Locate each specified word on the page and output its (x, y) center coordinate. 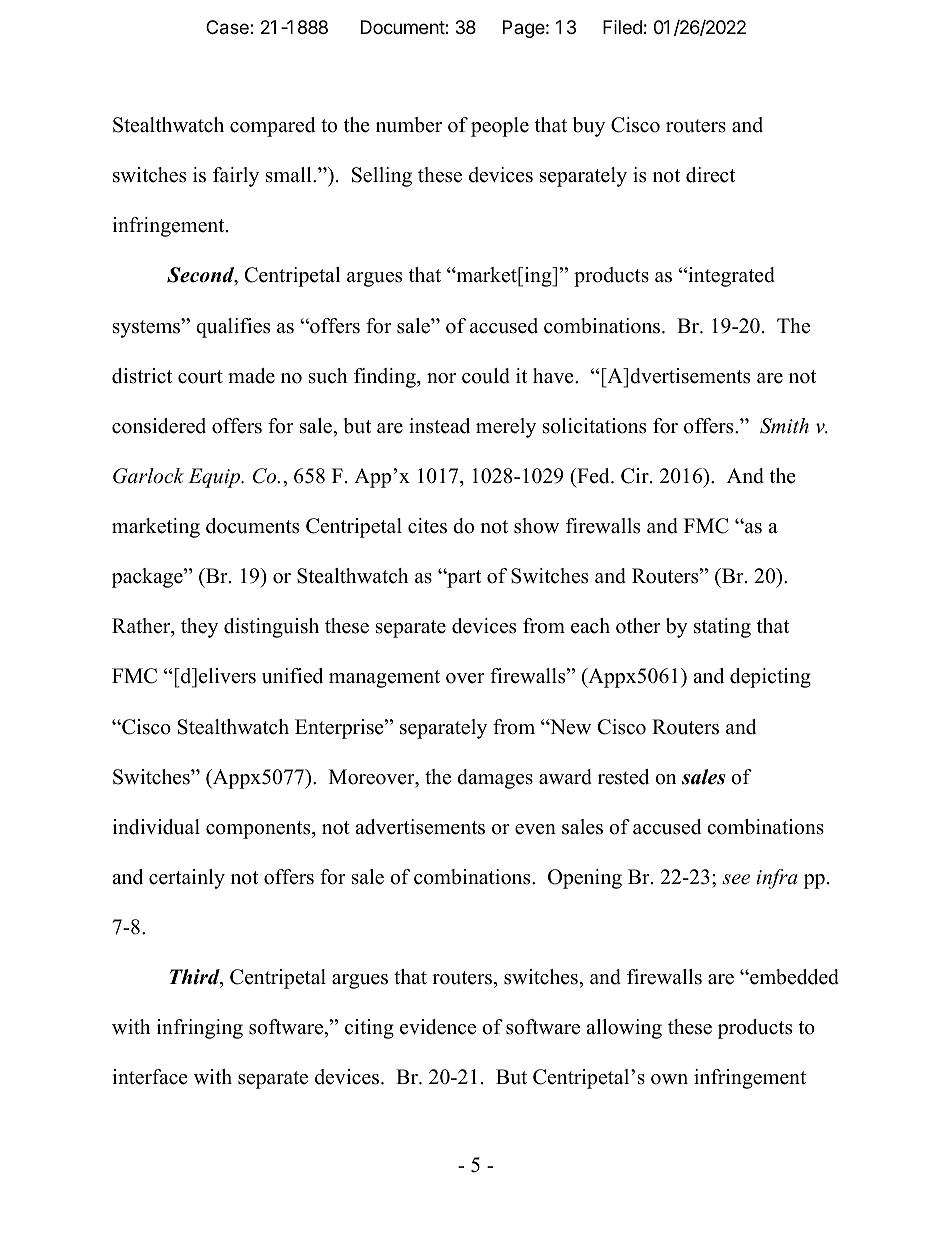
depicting (770, 678)
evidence (438, 1027)
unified (292, 676)
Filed (622, 27)
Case (228, 27)
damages (495, 779)
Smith (784, 426)
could (486, 376)
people (500, 127)
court (200, 377)
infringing (200, 1029)
